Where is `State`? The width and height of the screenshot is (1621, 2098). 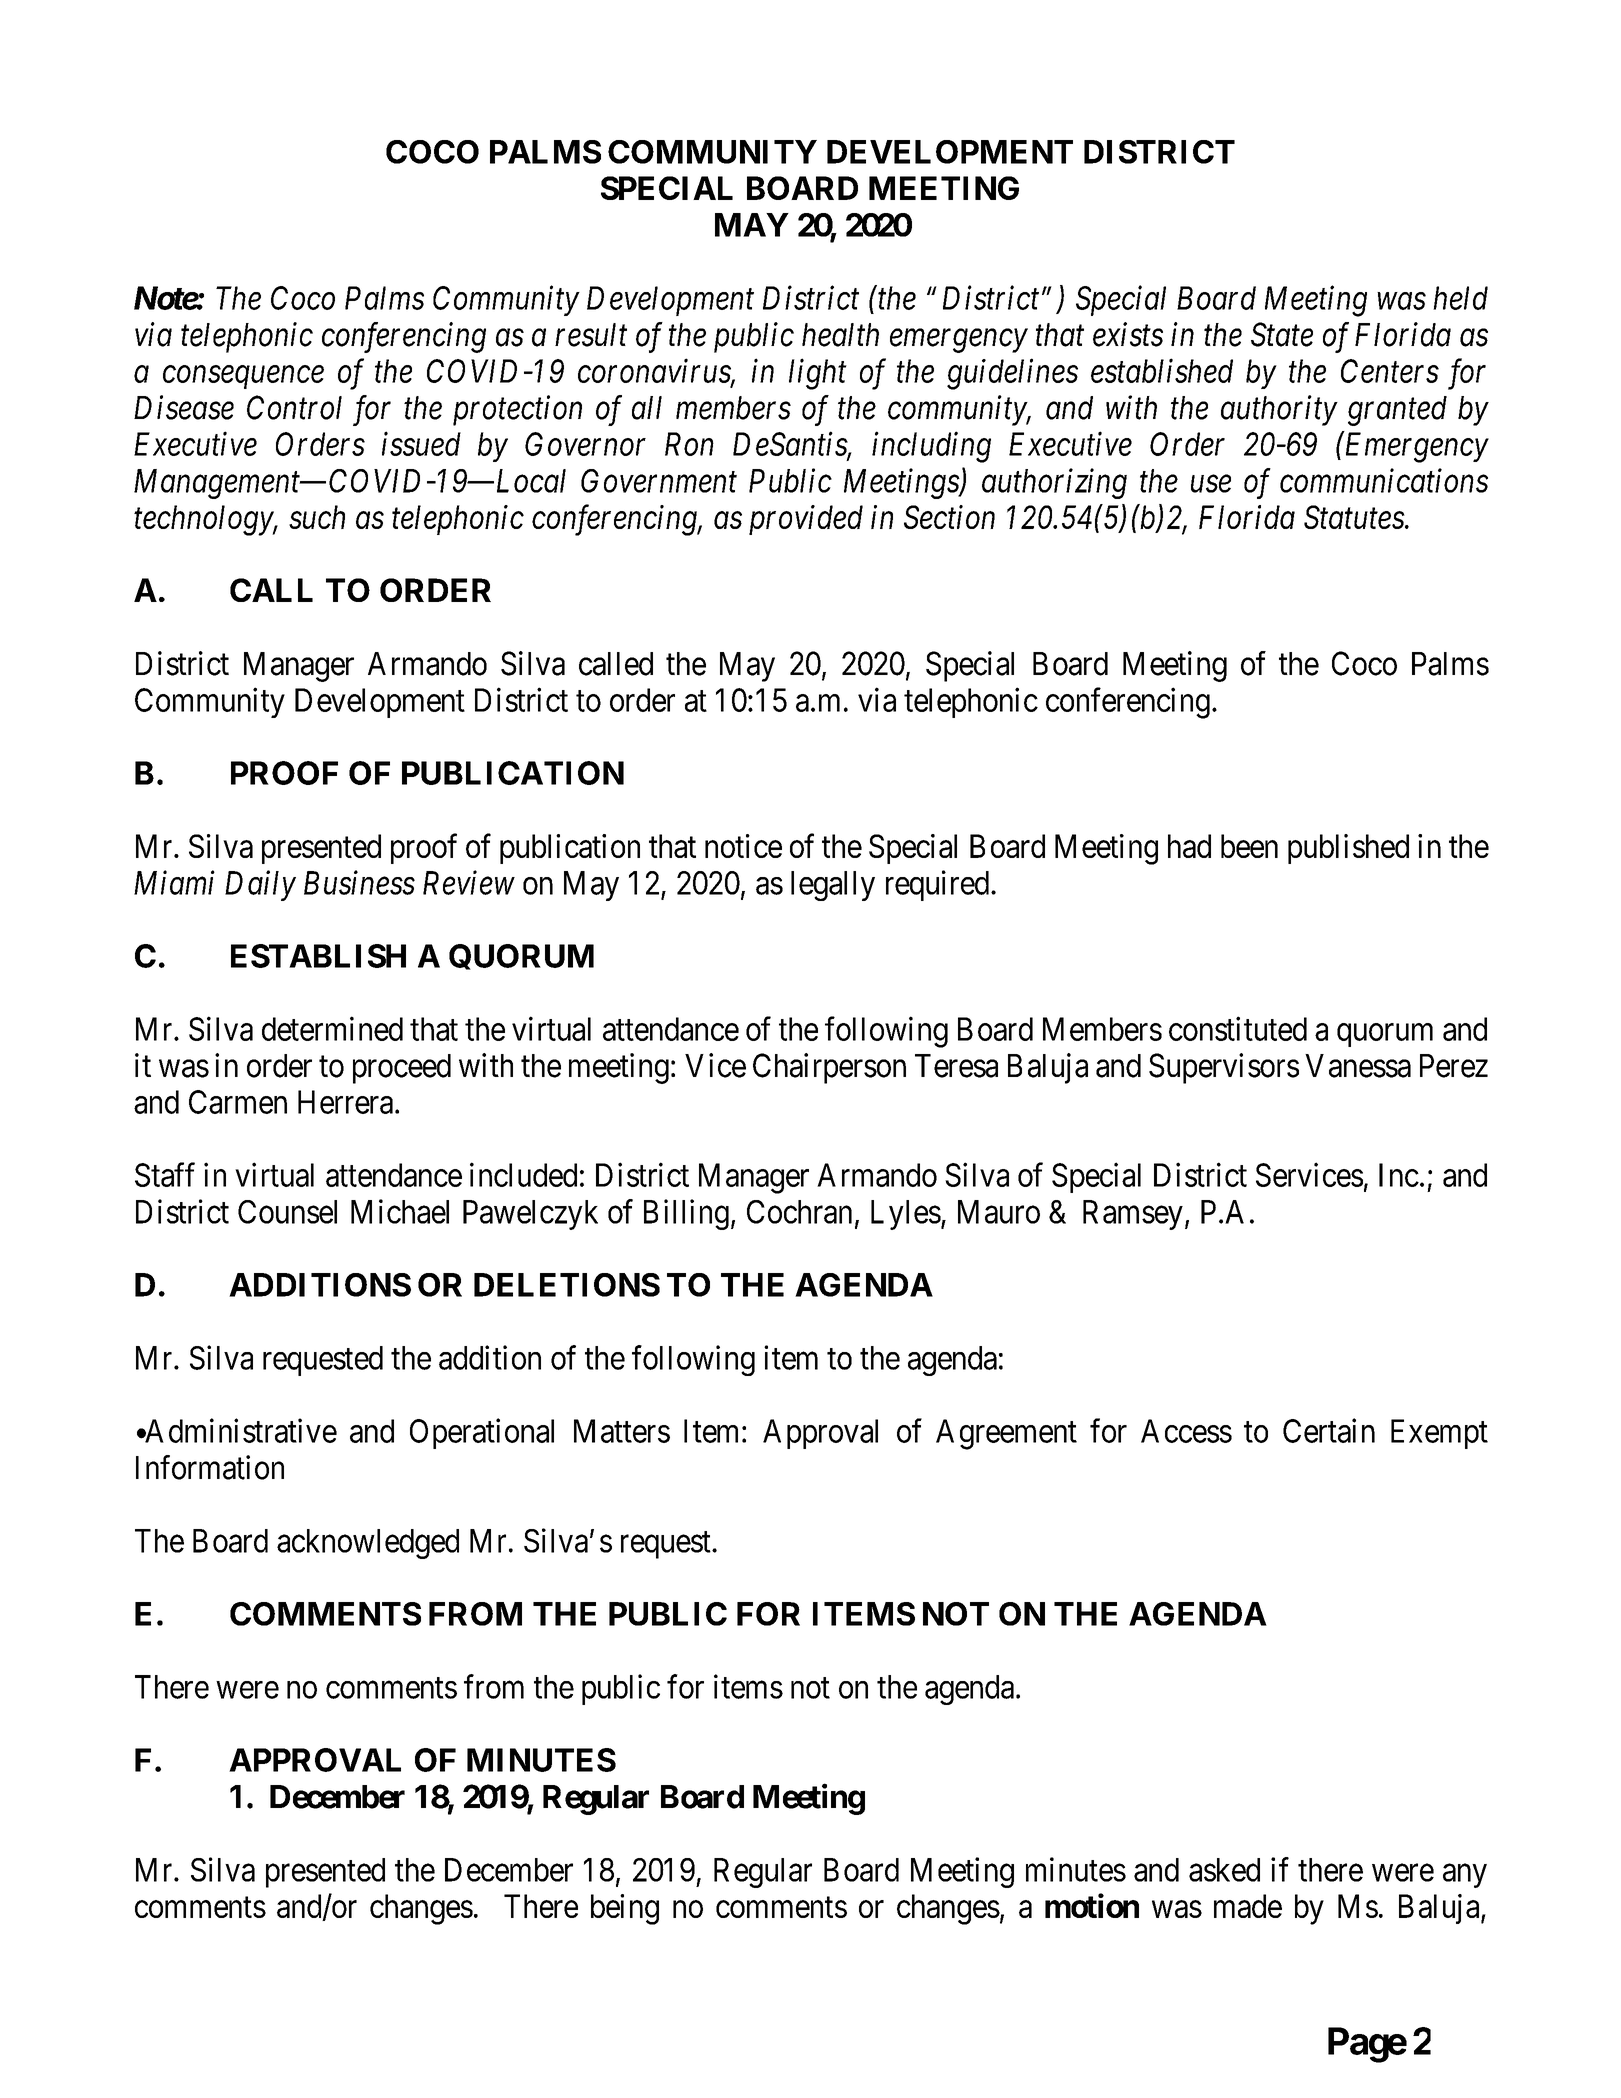 State is located at coordinates (1282, 334).
